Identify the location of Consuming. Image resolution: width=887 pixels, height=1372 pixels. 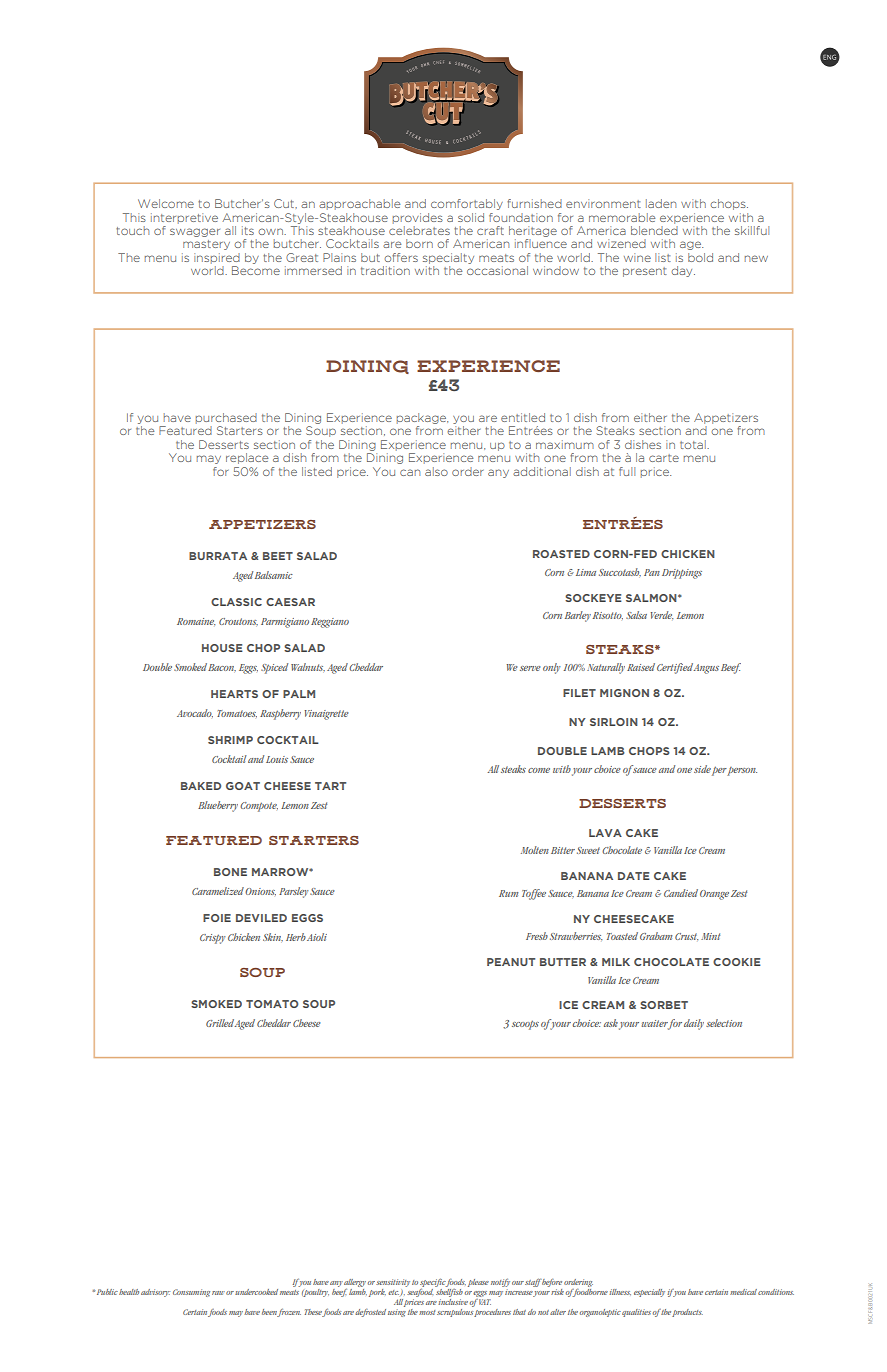
(191, 1293).
